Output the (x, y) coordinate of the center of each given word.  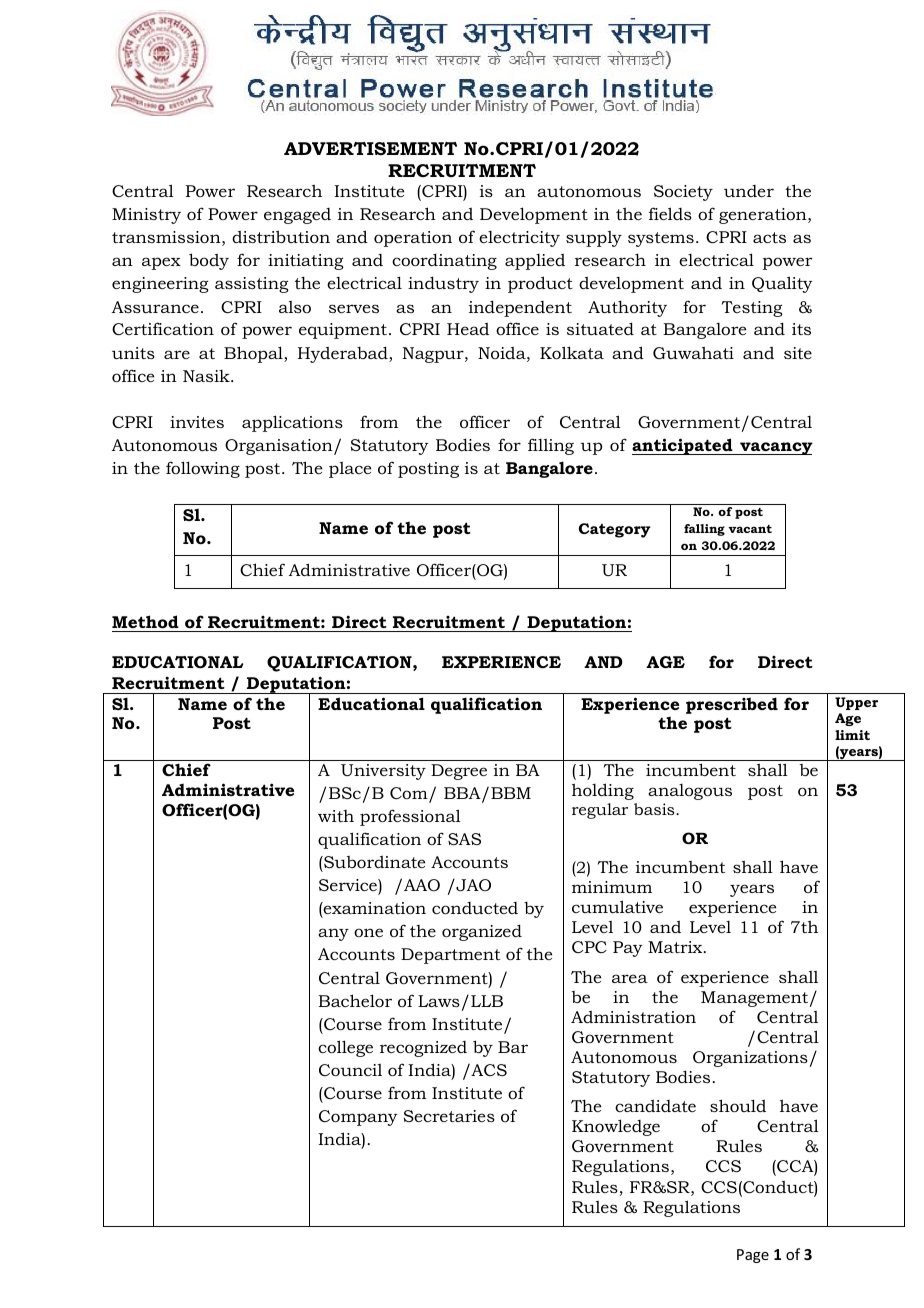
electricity (519, 239)
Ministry (146, 216)
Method (146, 623)
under (749, 191)
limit (852, 735)
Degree (459, 772)
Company (358, 1118)
